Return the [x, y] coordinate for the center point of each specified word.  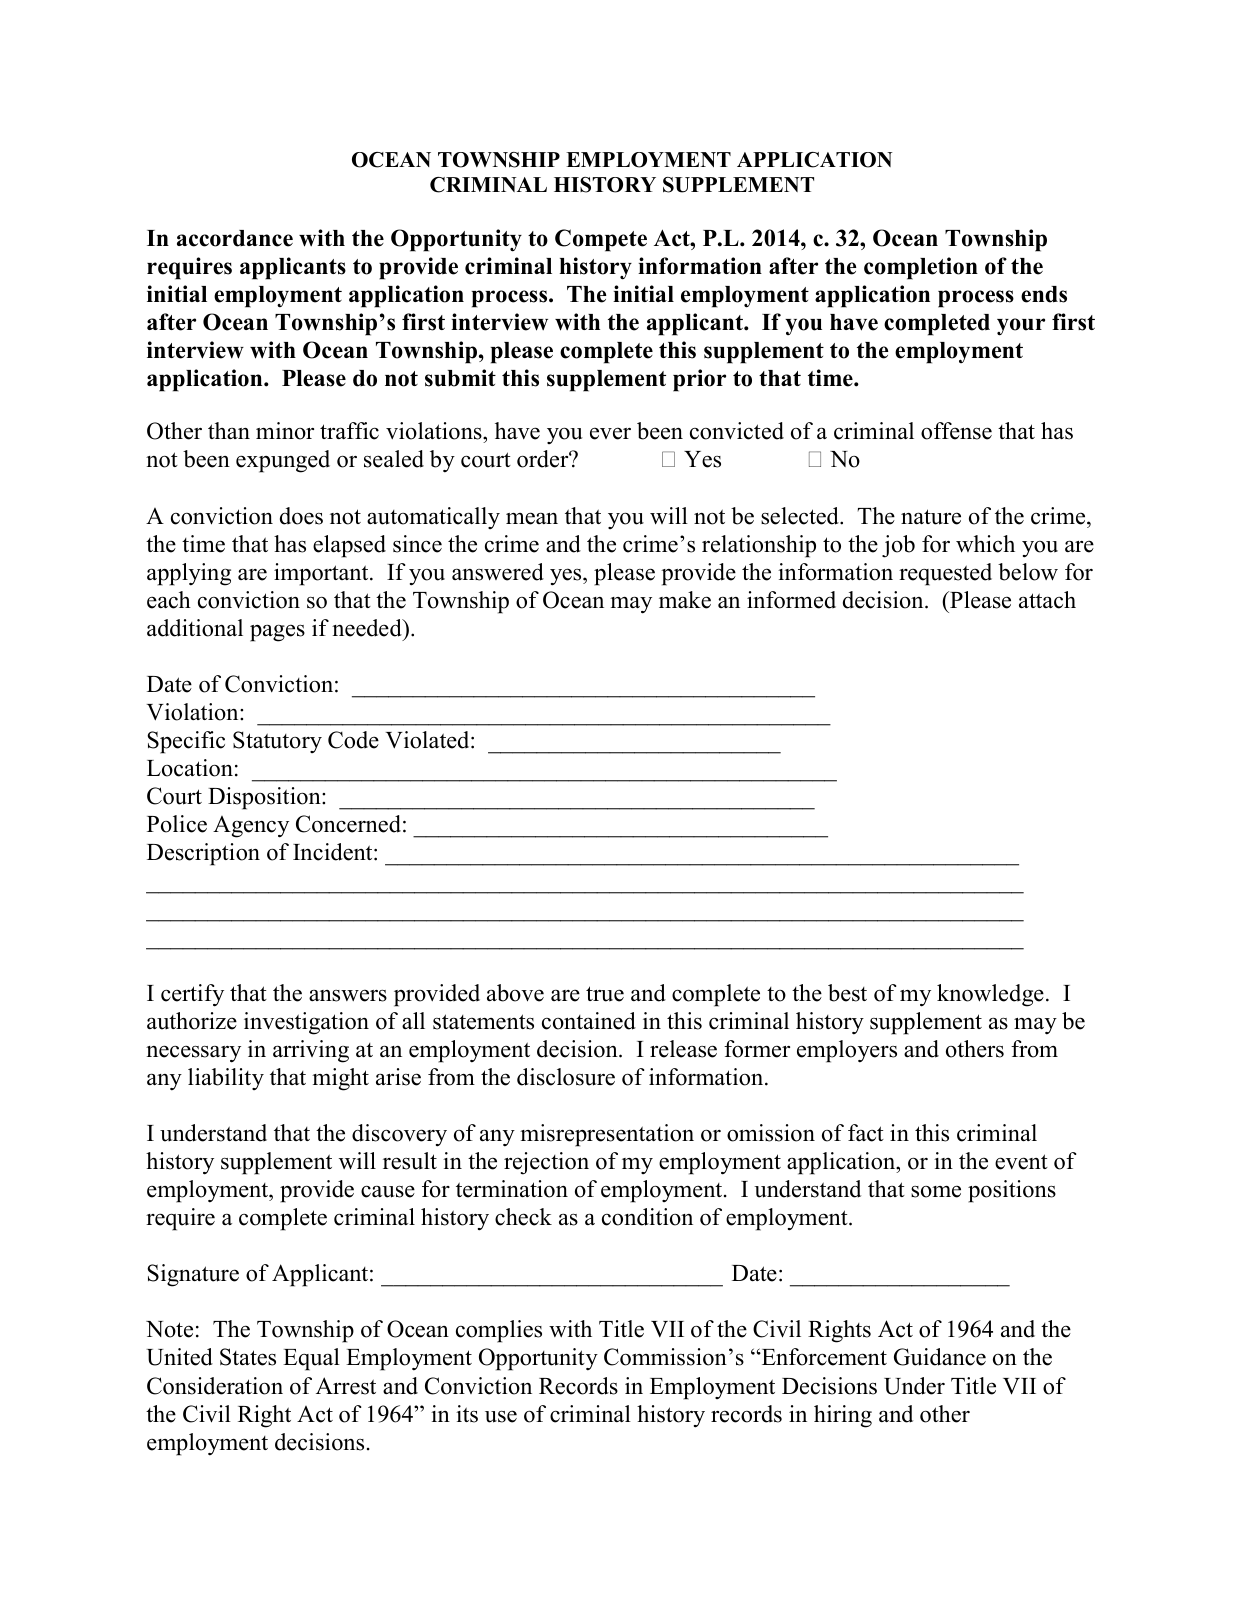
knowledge [990, 995]
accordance [235, 238]
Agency [251, 827]
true [605, 994]
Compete [601, 240]
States [248, 1357]
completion [921, 268]
